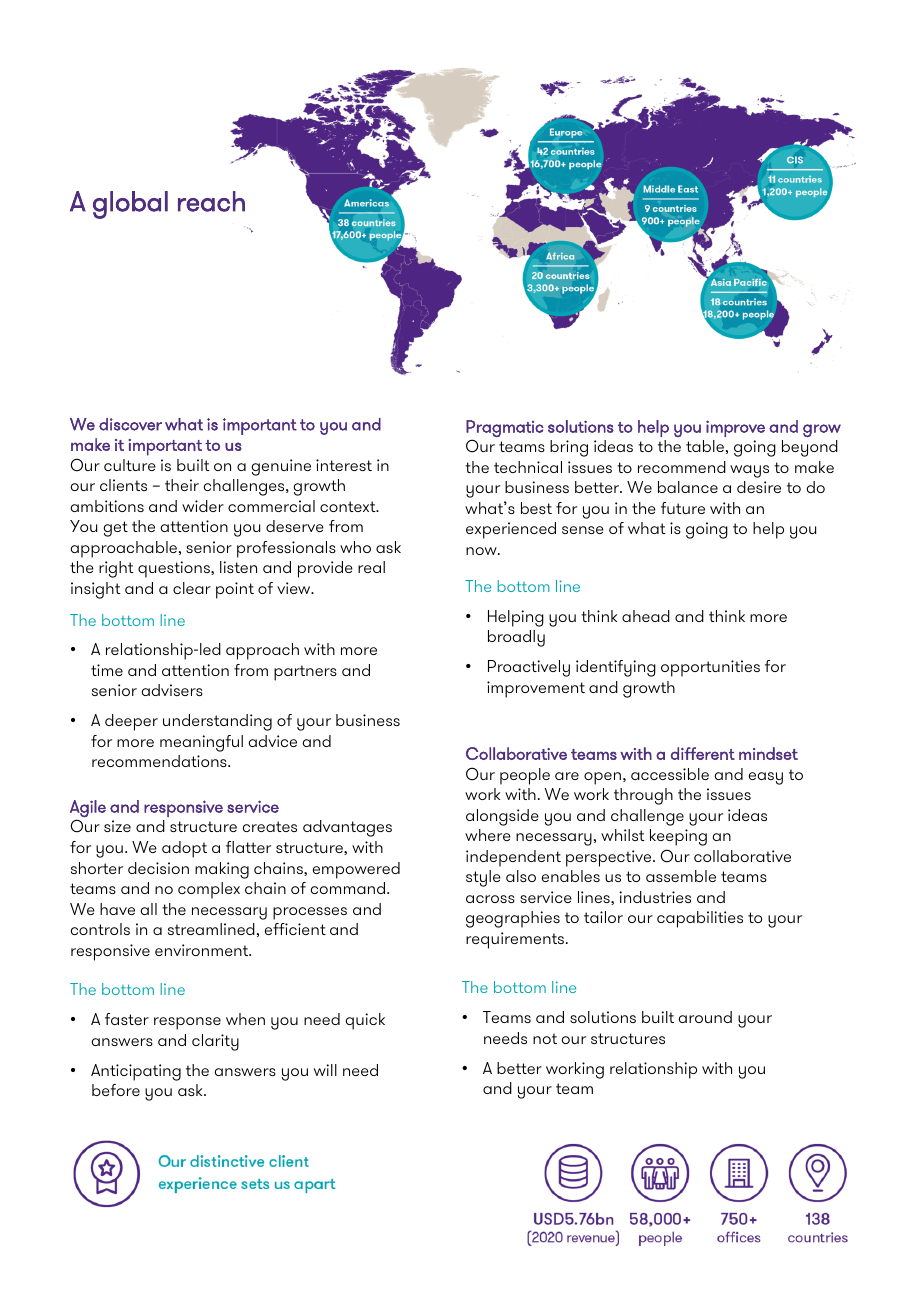 This screenshot has width=924, height=1308. I want to click on where, so click(488, 835).
